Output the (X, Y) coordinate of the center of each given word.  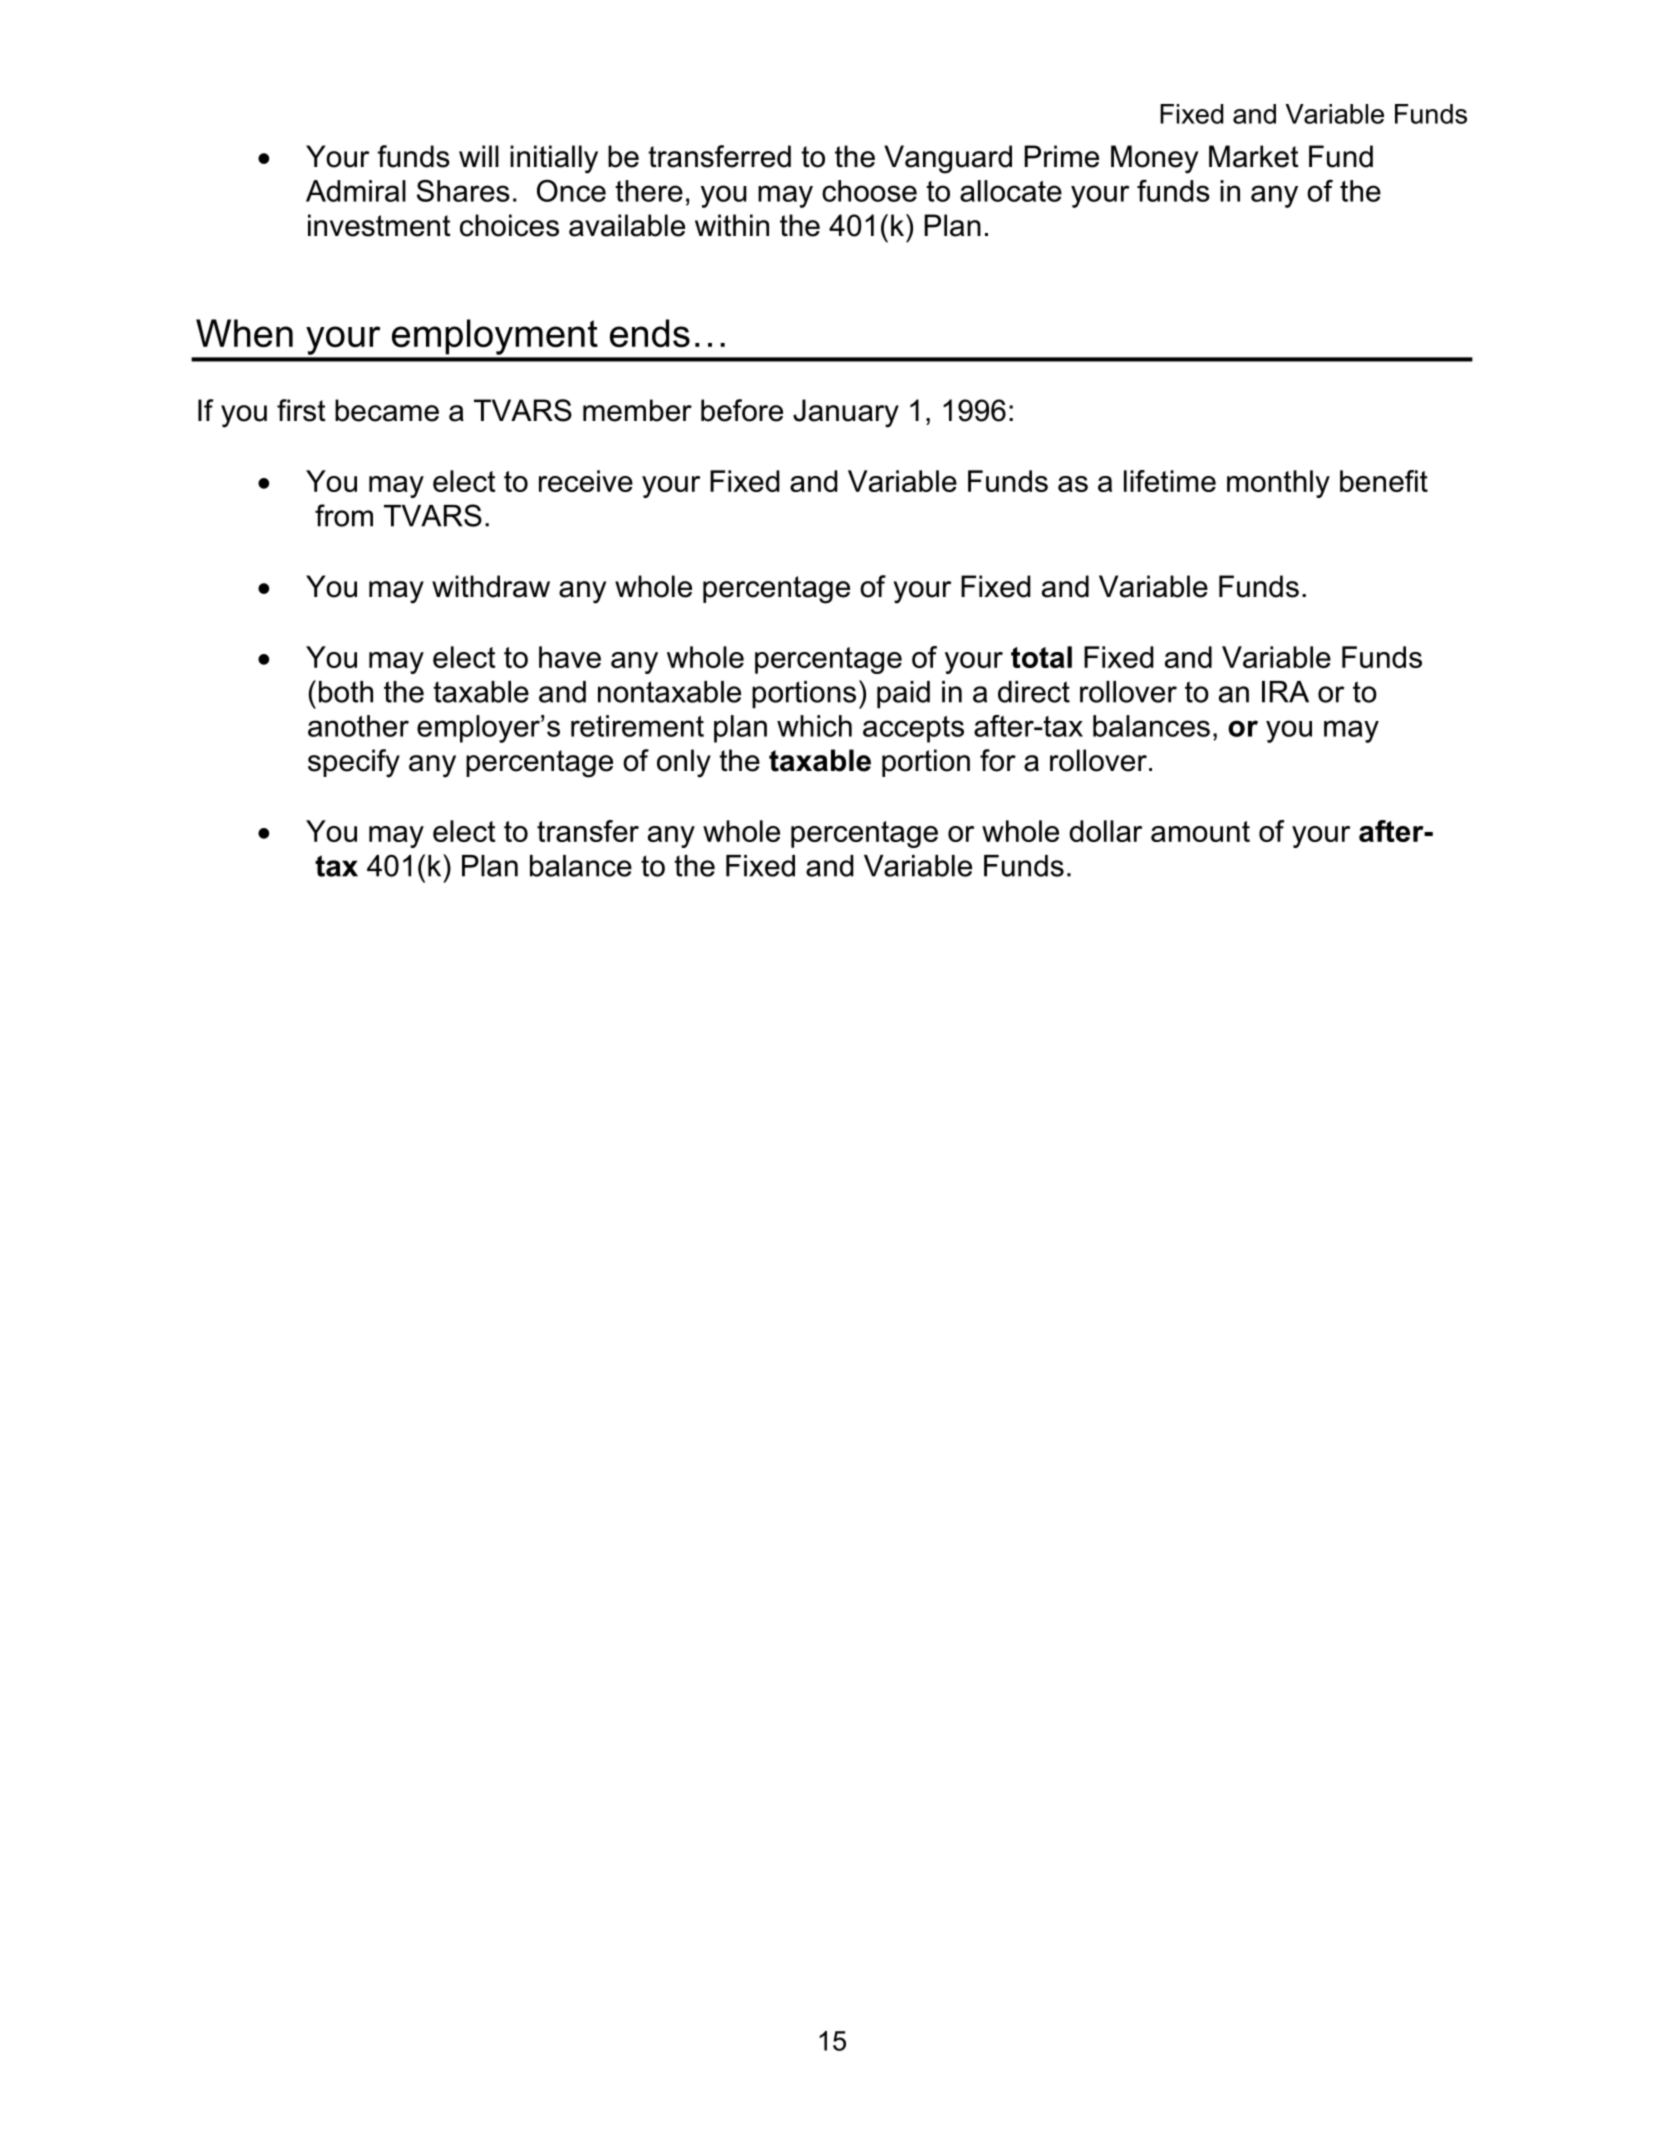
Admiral (356, 191)
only (684, 763)
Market (1254, 156)
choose (869, 191)
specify (354, 763)
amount (1200, 831)
